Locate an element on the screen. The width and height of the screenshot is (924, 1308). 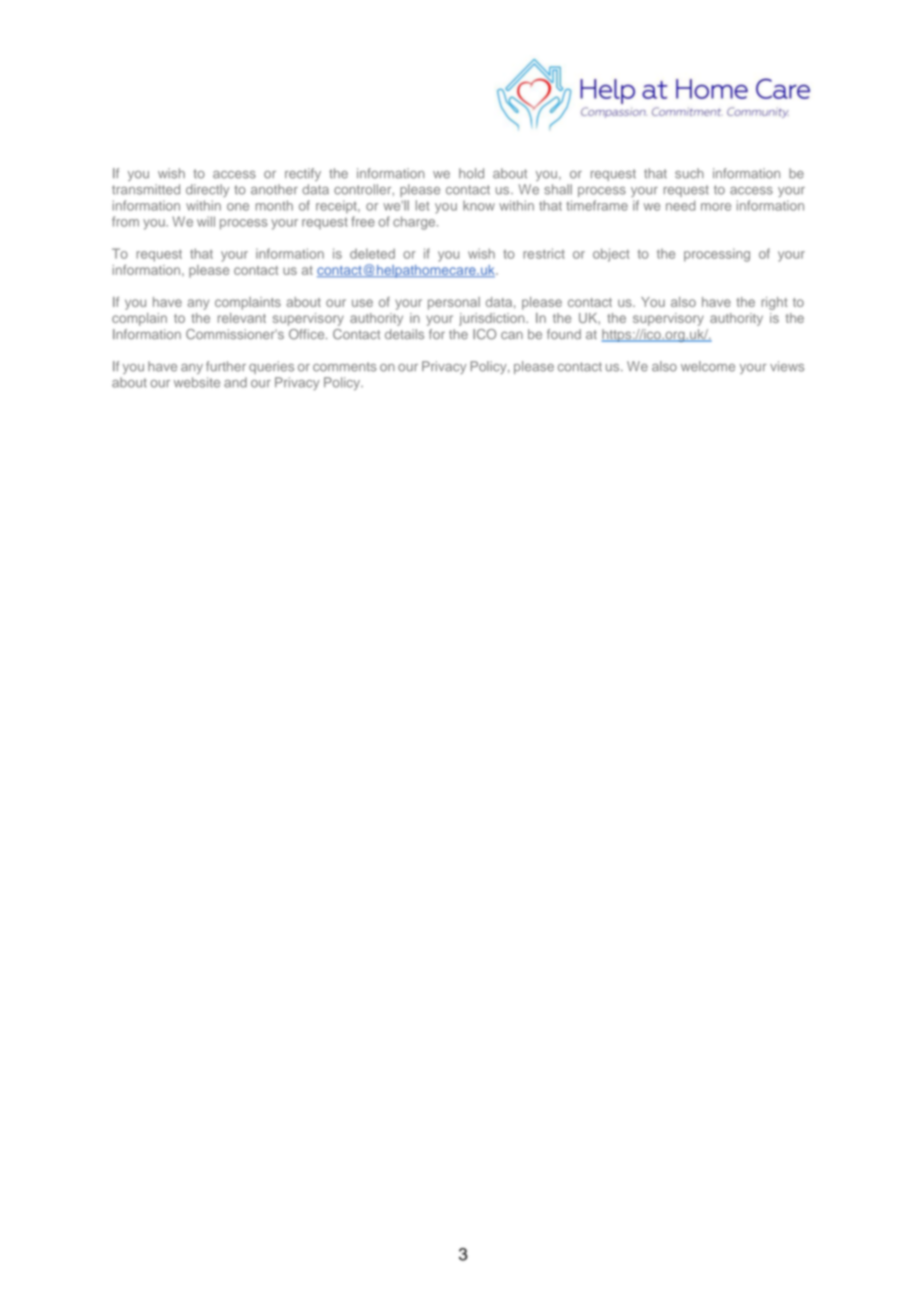
right is located at coordinates (774, 303).
